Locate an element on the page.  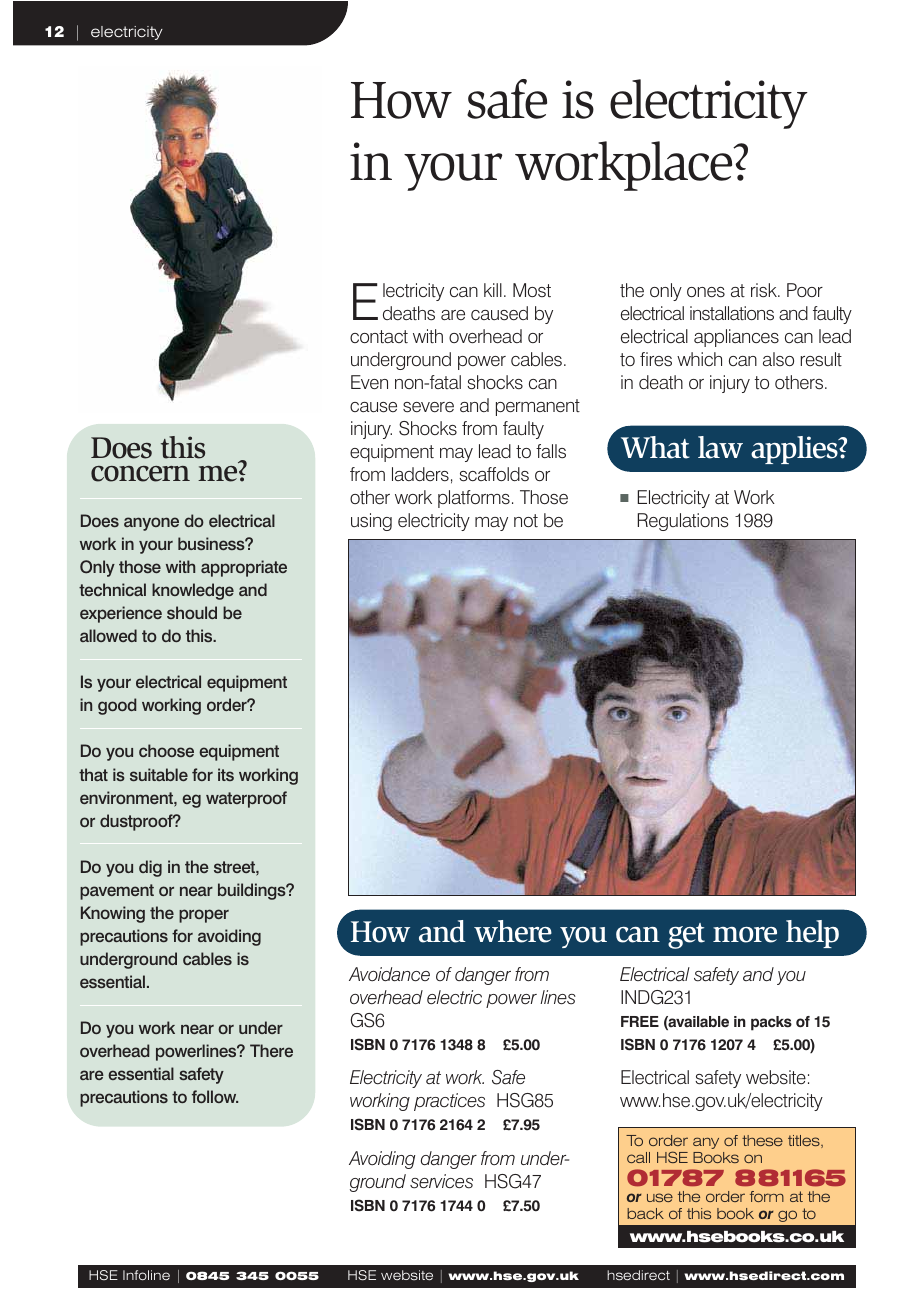
not is located at coordinates (526, 520).
